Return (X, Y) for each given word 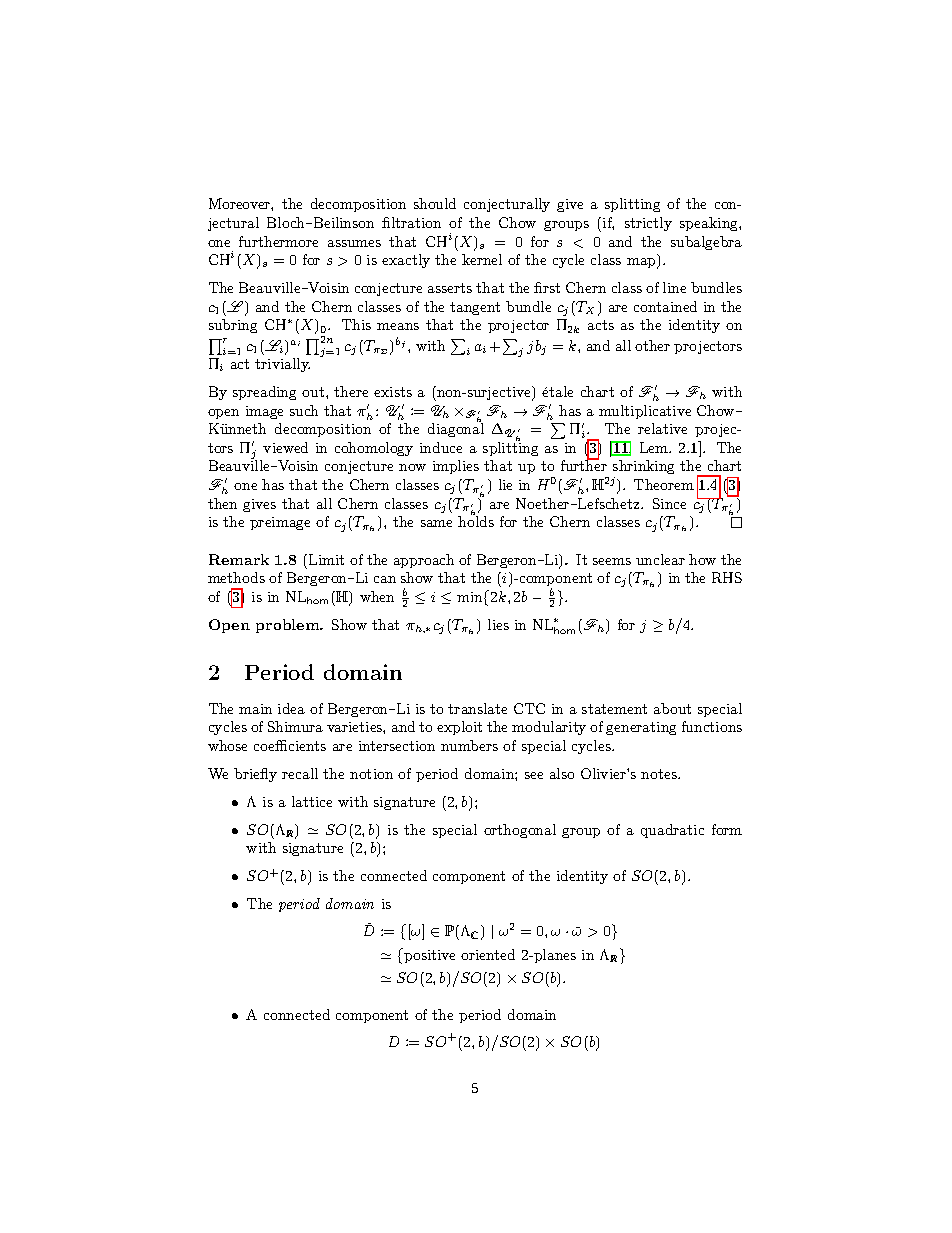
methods (236, 577)
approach (424, 561)
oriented (488, 954)
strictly (648, 224)
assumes (354, 243)
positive (428, 955)
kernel (482, 259)
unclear (660, 559)
